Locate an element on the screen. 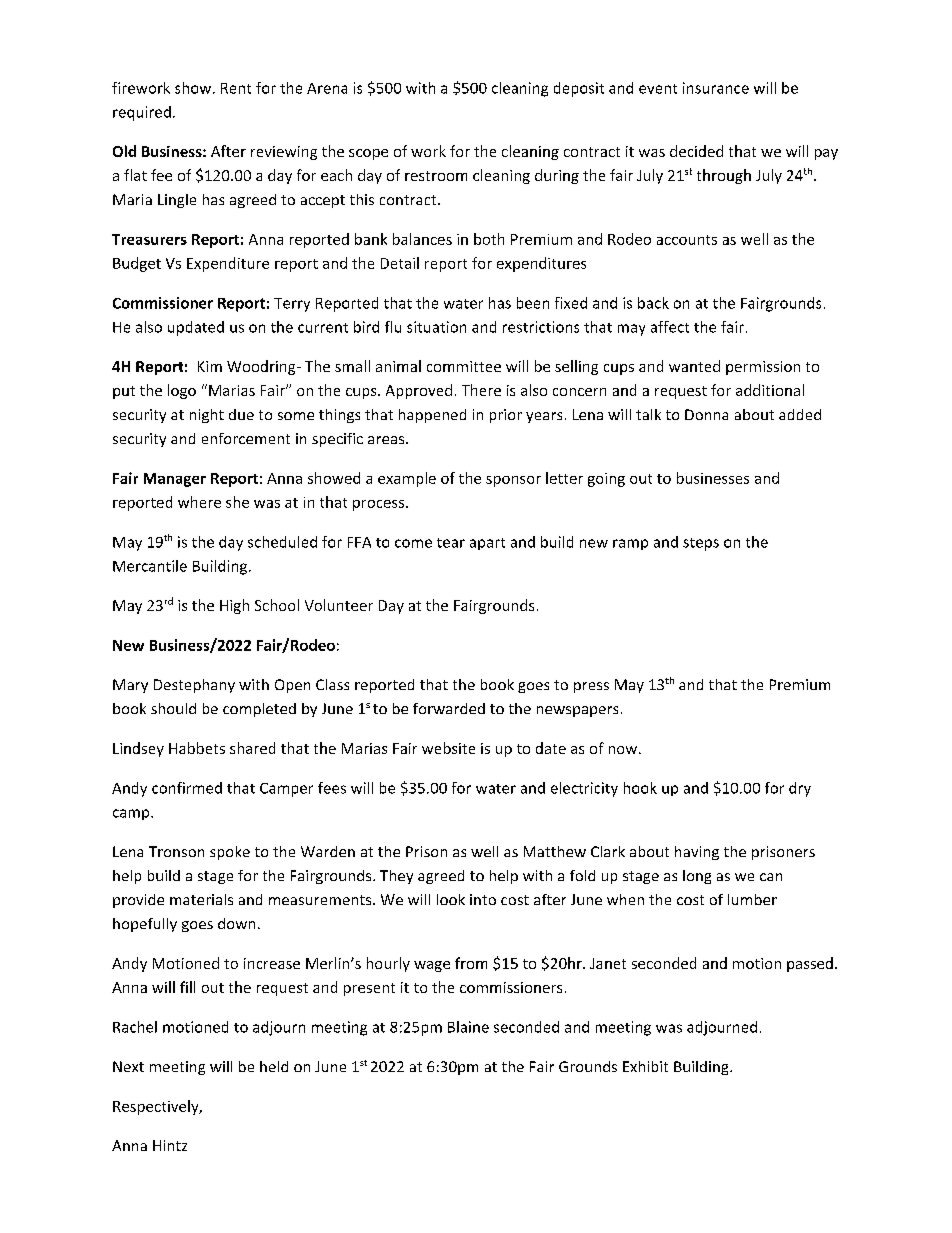 The image size is (952, 1233). High is located at coordinates (234, 606).
